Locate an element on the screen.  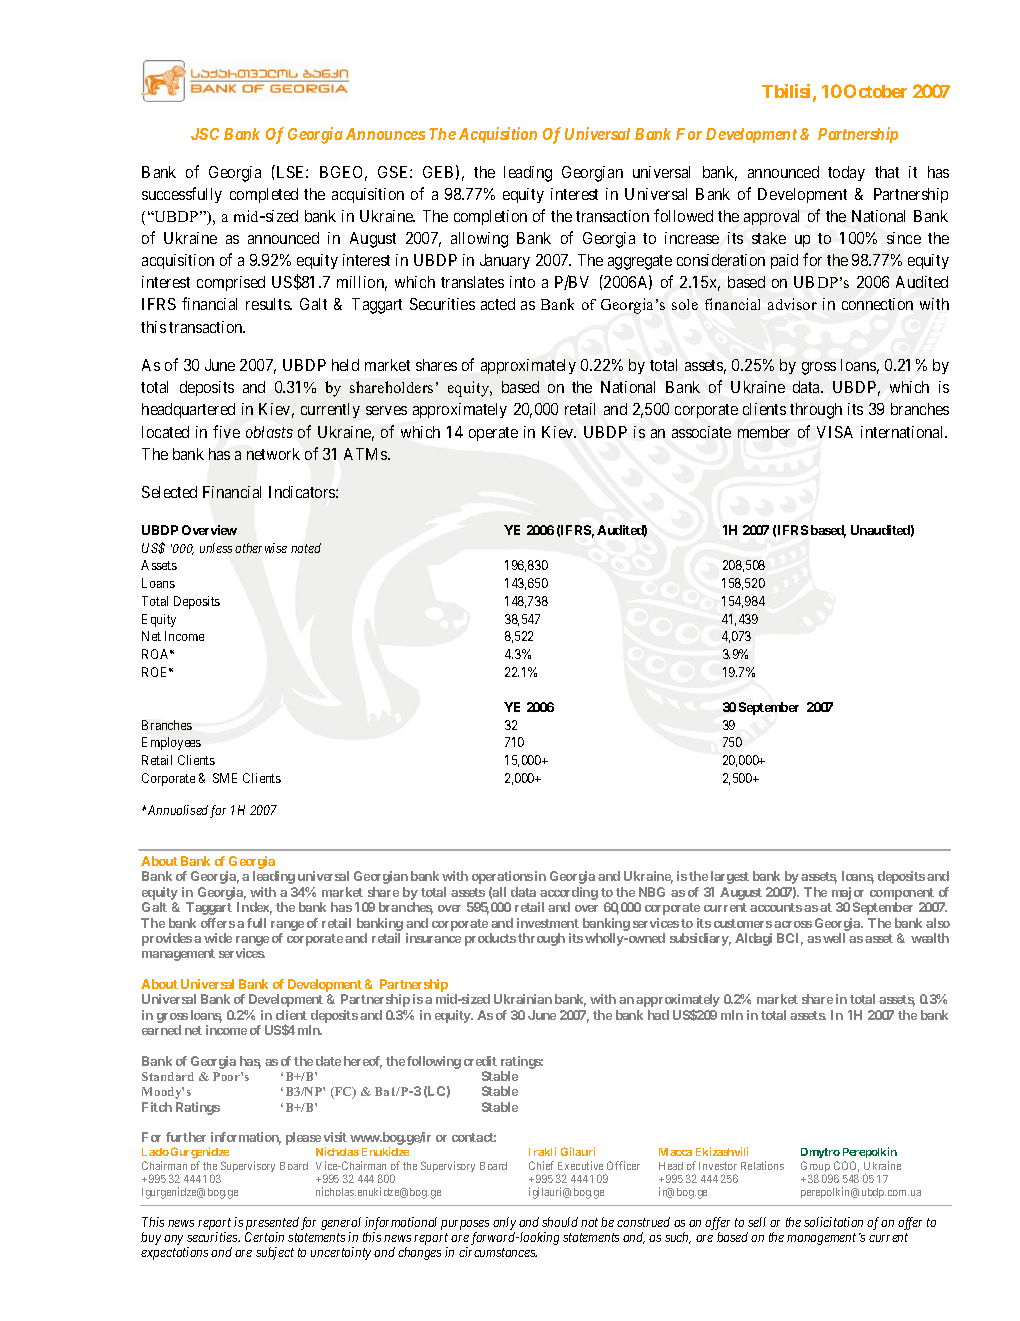
completion is located at coordinates (490, 217).
